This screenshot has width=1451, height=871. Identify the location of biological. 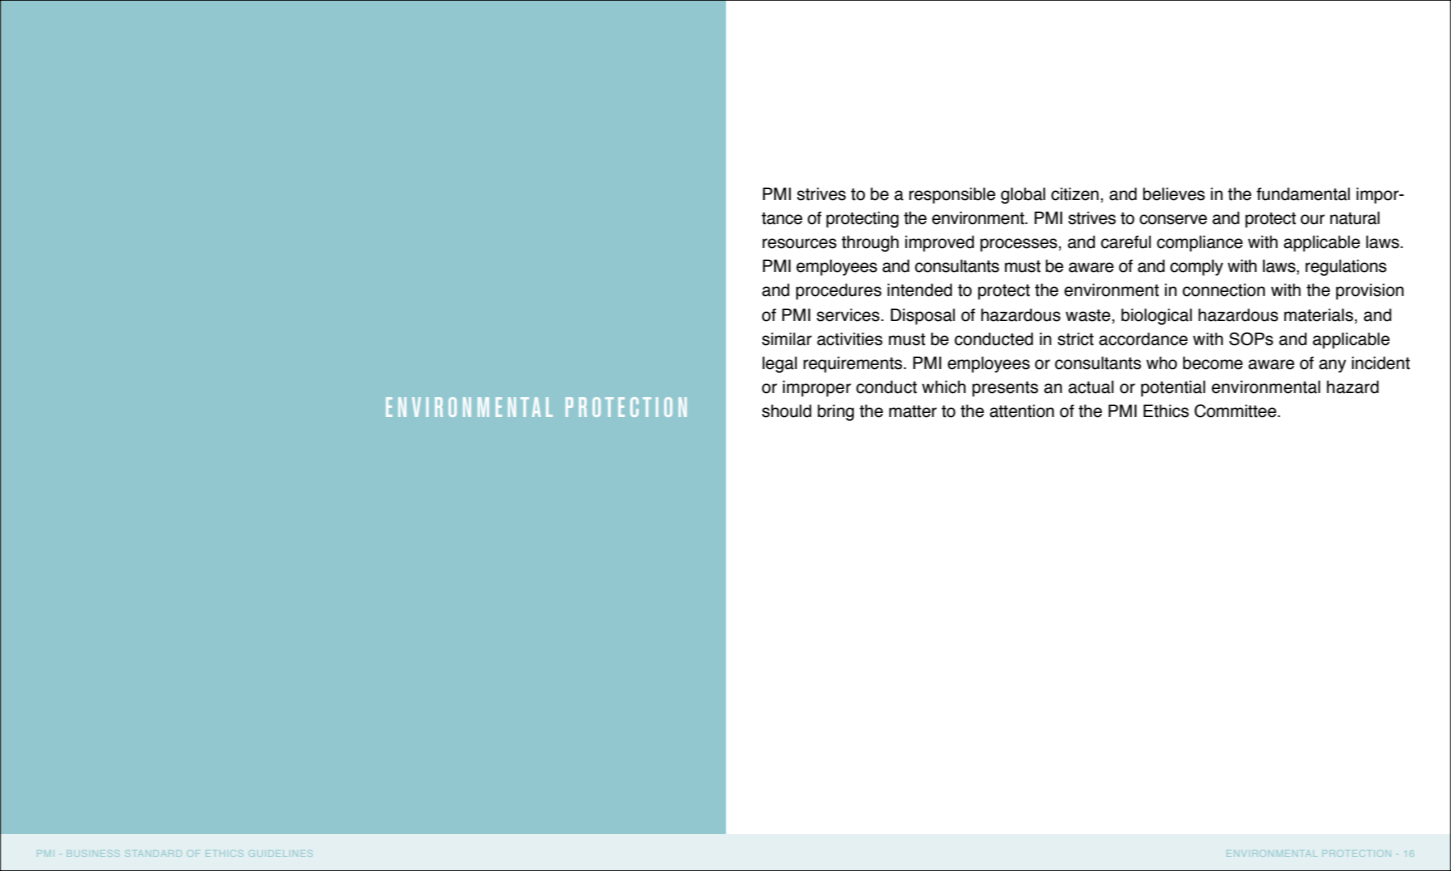
(1156, 316).
